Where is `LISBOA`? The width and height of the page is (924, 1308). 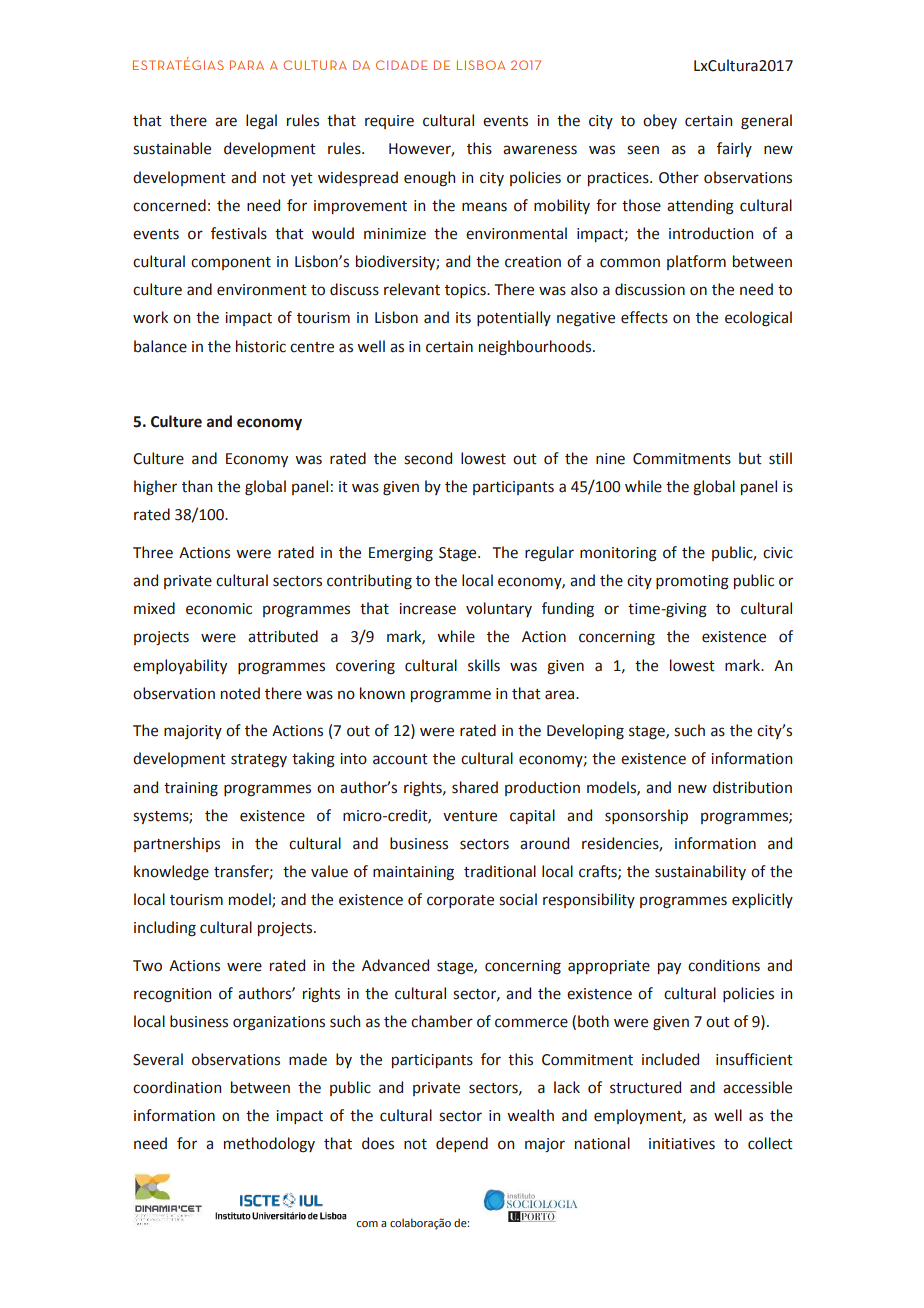 LISBOA is located at coordinates (481, 65).
